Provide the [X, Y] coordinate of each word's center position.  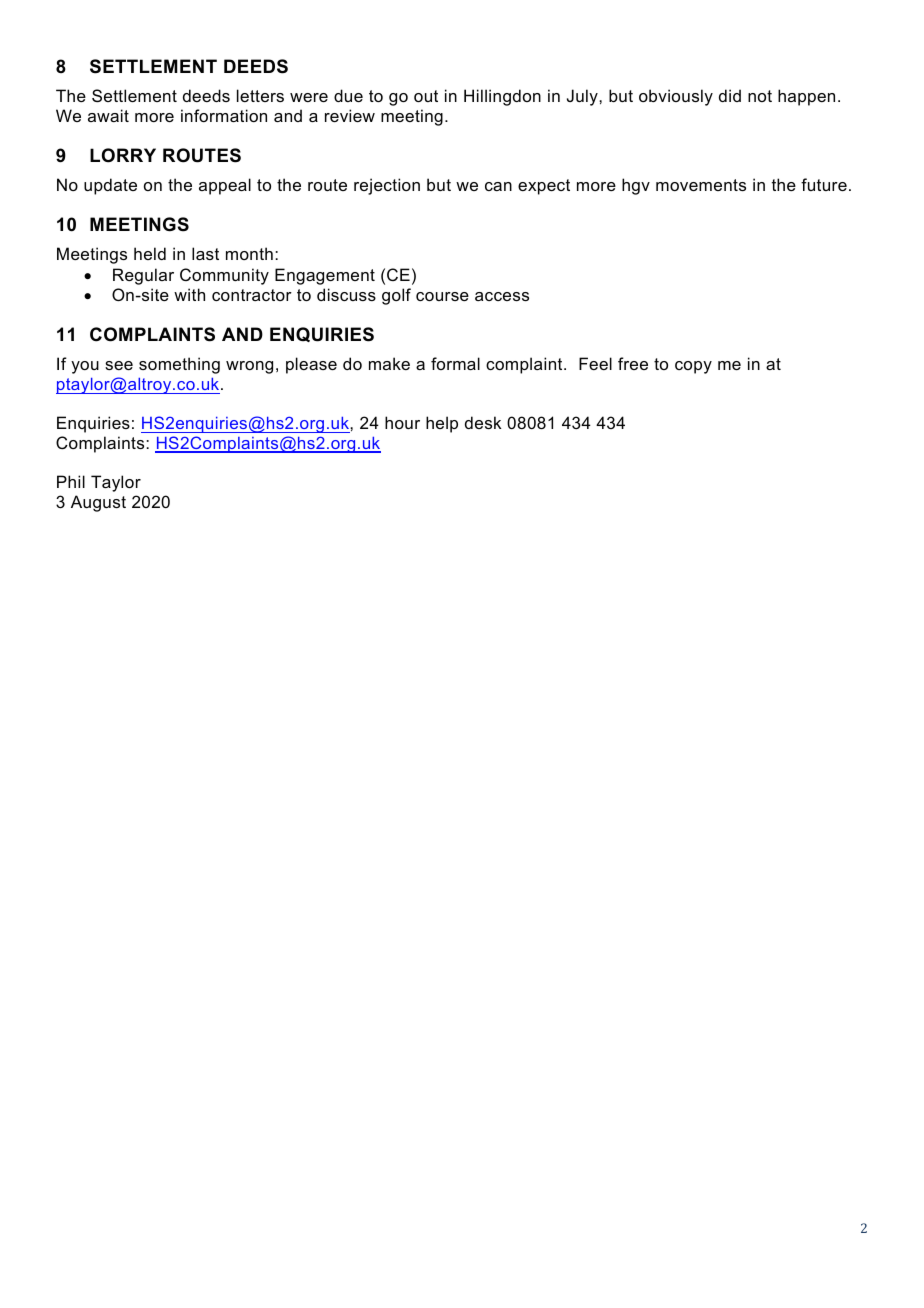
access [502, 296]
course [442, 296]
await [108, 115]
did [730, 95]
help [442, 424]
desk [483, 422]
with [189, 294]
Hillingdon [502, 97]
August [98, 503]
